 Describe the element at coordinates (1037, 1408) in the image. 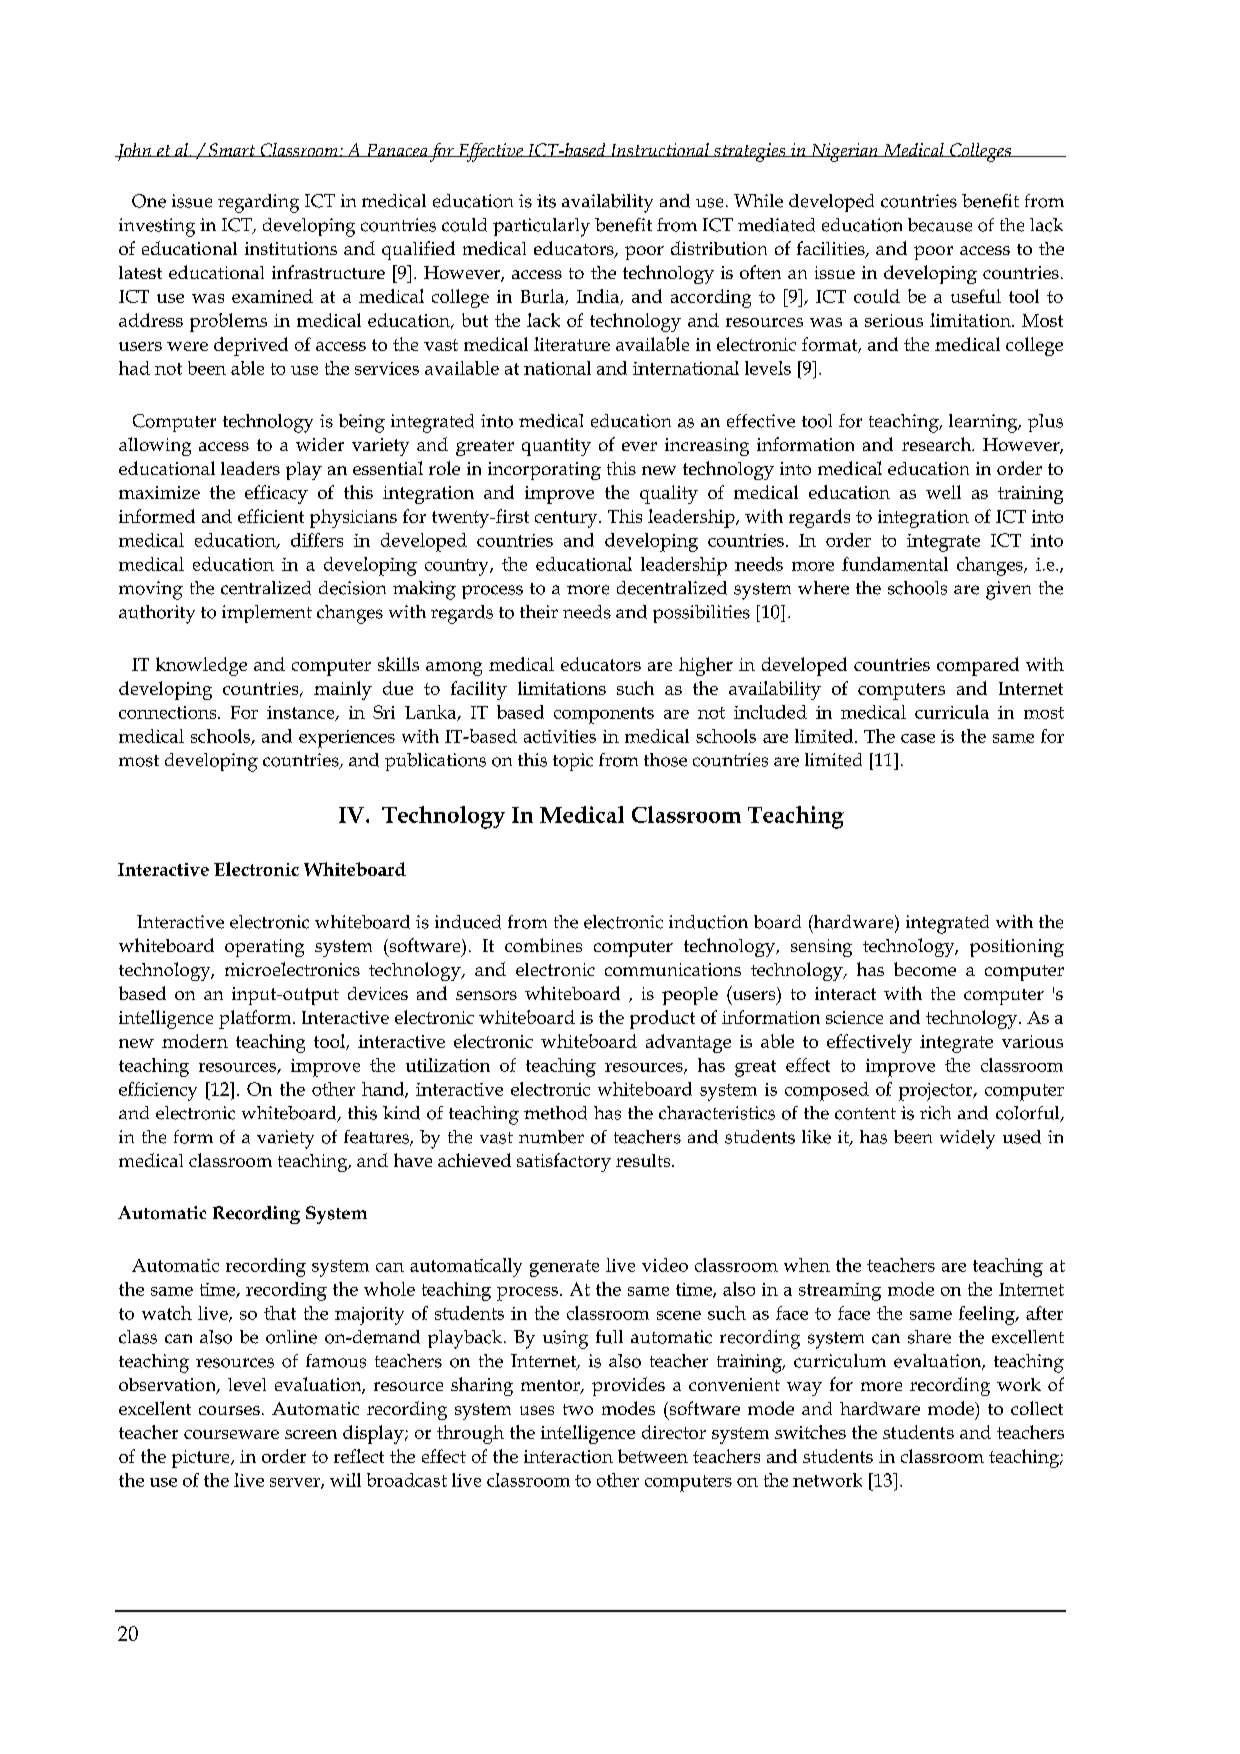

I see `collect` at that location.
